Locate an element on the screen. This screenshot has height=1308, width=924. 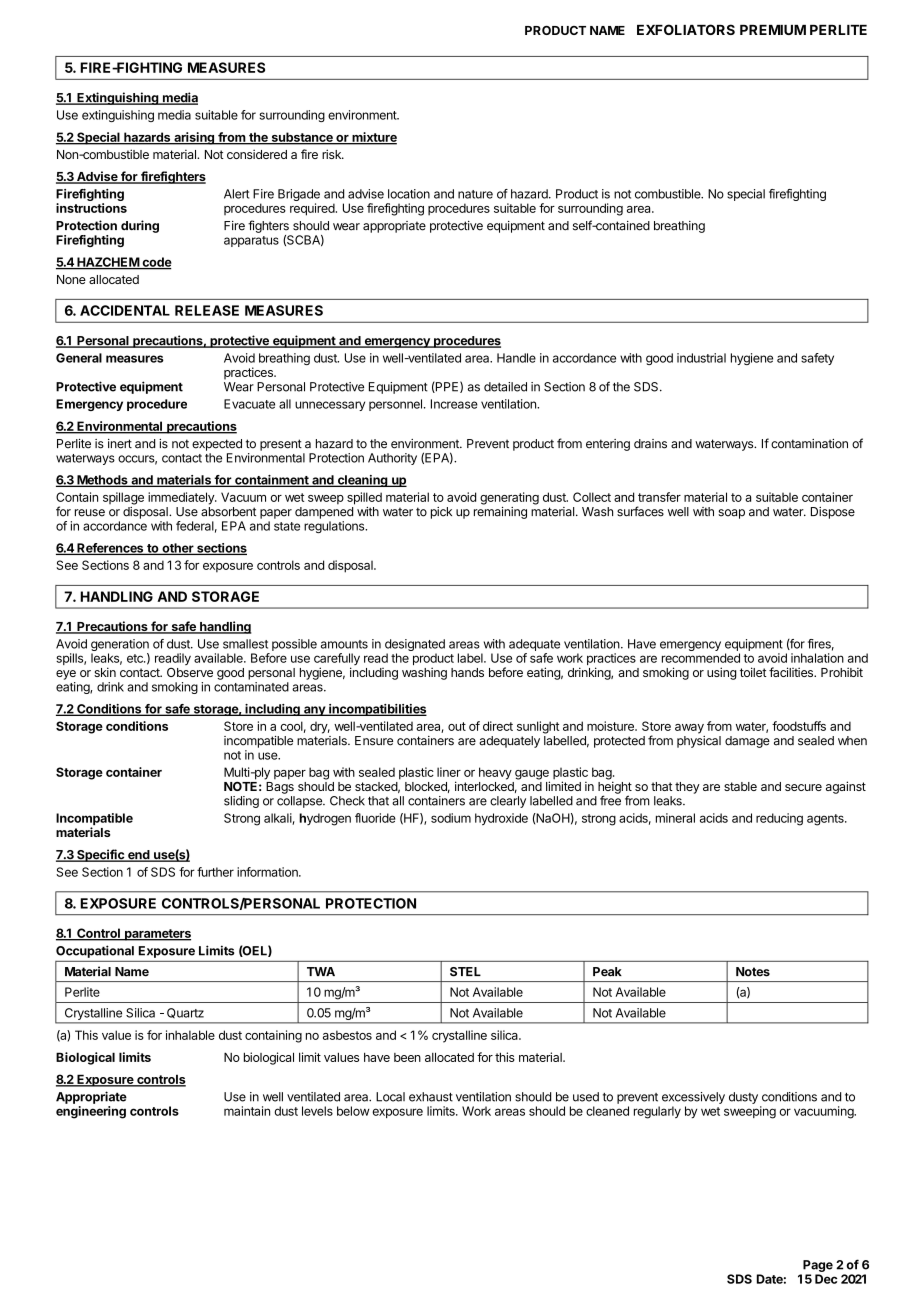
PREMIUM is located at coordinates (773, 30).
